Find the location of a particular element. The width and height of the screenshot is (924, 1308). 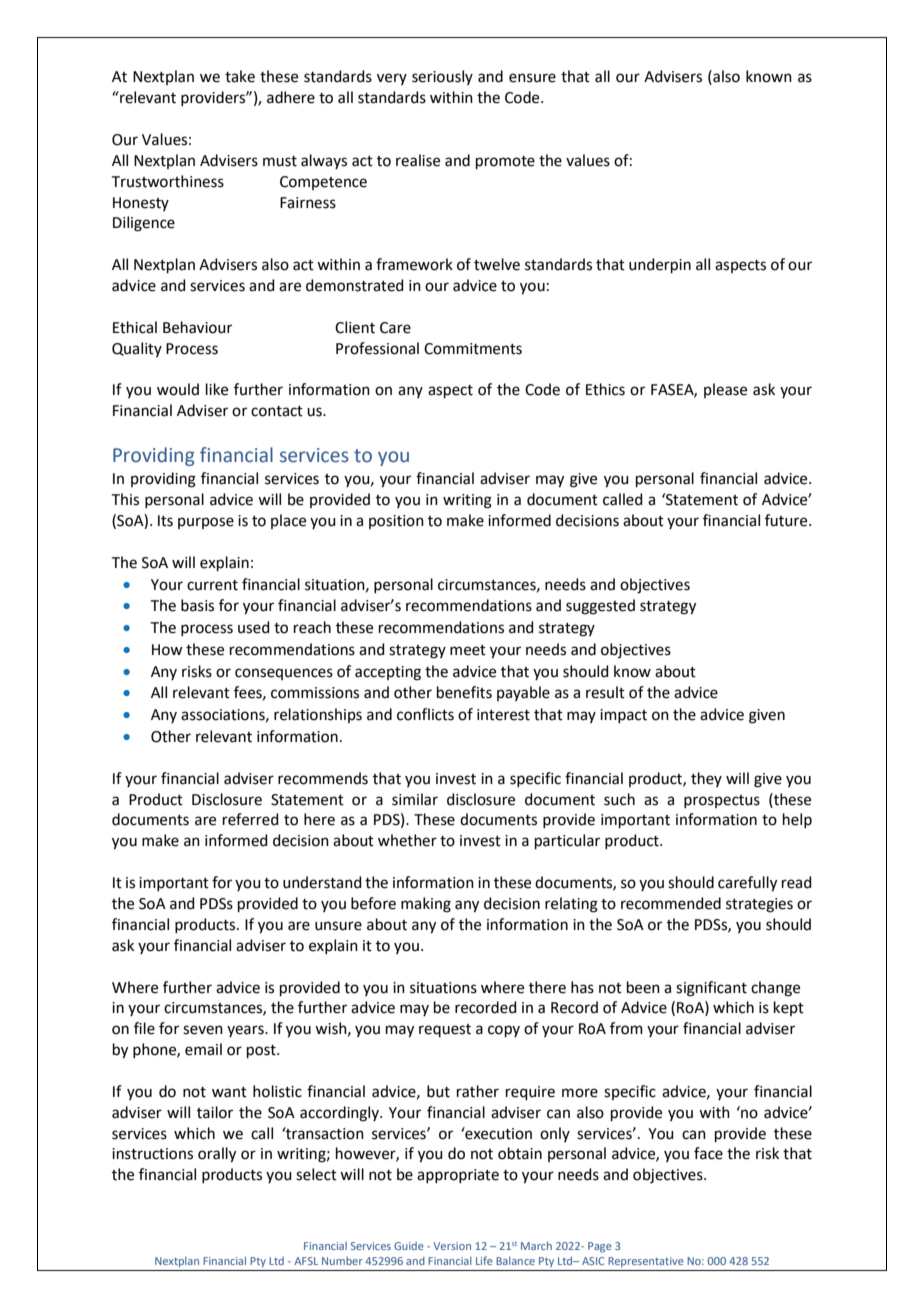

orally is located at coordinates (217, 1155).
